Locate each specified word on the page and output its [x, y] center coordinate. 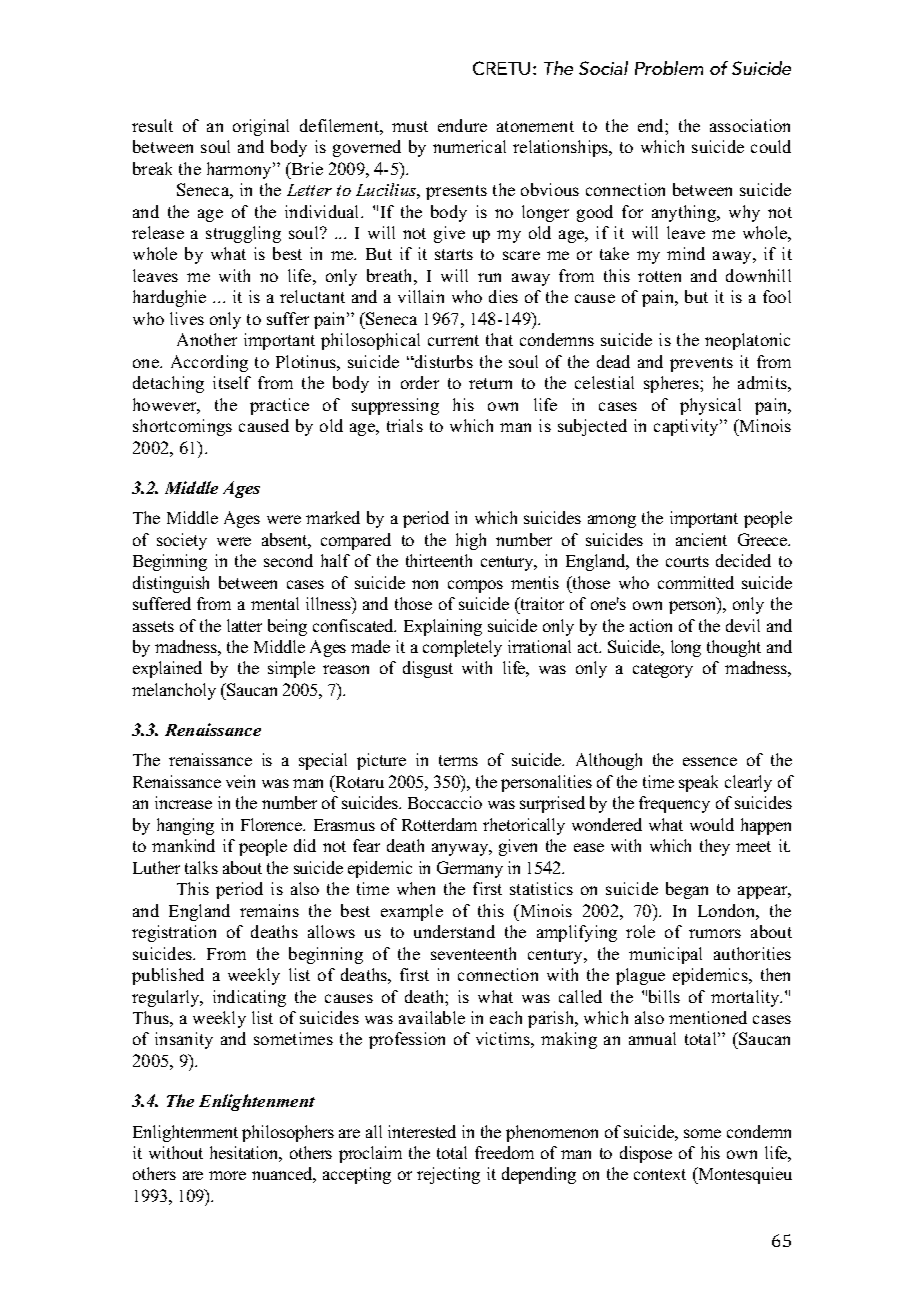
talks [201, 867]
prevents [701, 364]
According [209, 363]
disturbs [443, 361]
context [660, 1174]
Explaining [443, 627]
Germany [470, 869]
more [227, 1175]
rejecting [448, 1175]
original [261, 127]
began [687, 890]
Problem [669, 68]
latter [244, 625]
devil [743, 625]
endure [462, 125]
